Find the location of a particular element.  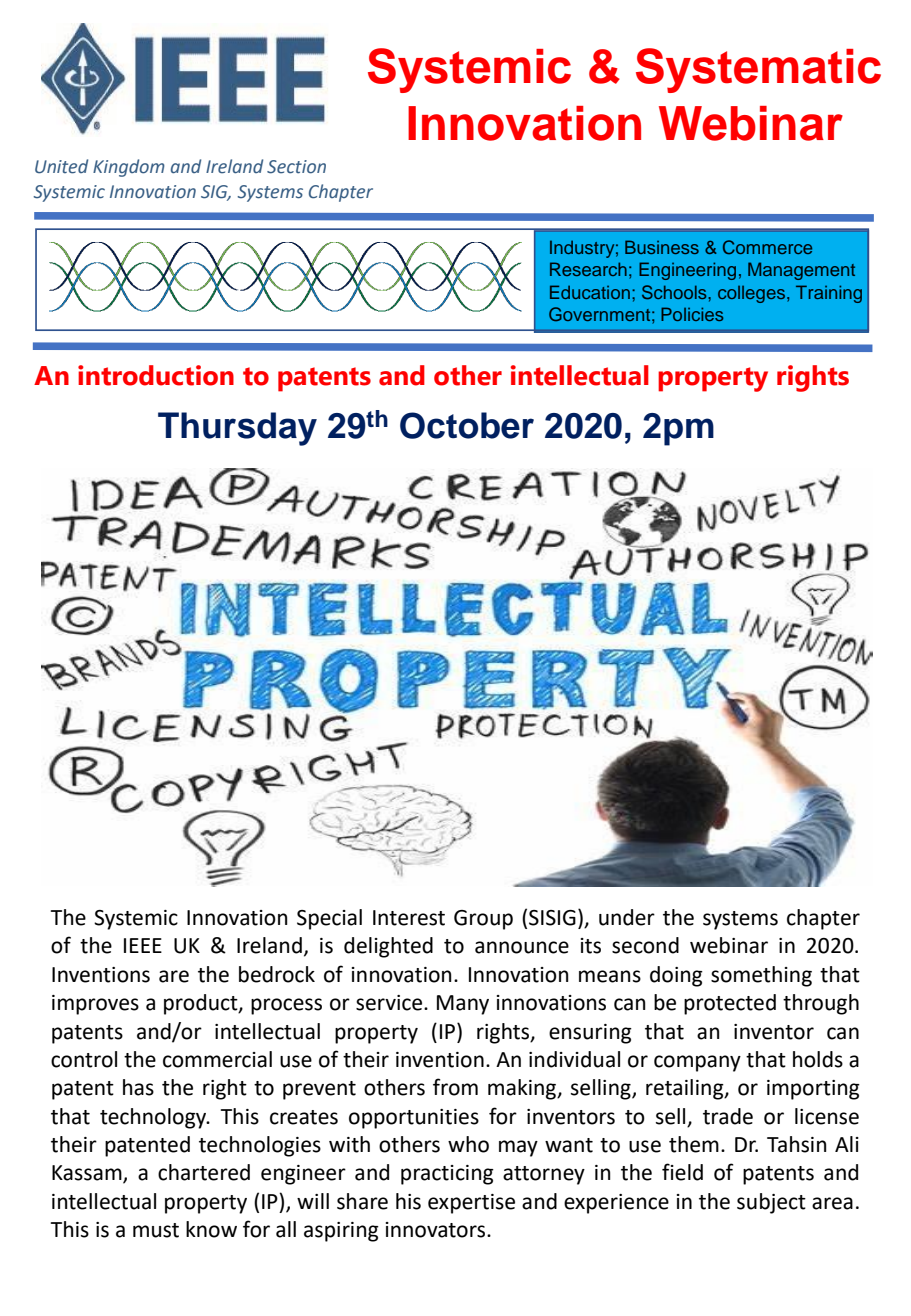

Policies is located at coordinates (692, 314).
